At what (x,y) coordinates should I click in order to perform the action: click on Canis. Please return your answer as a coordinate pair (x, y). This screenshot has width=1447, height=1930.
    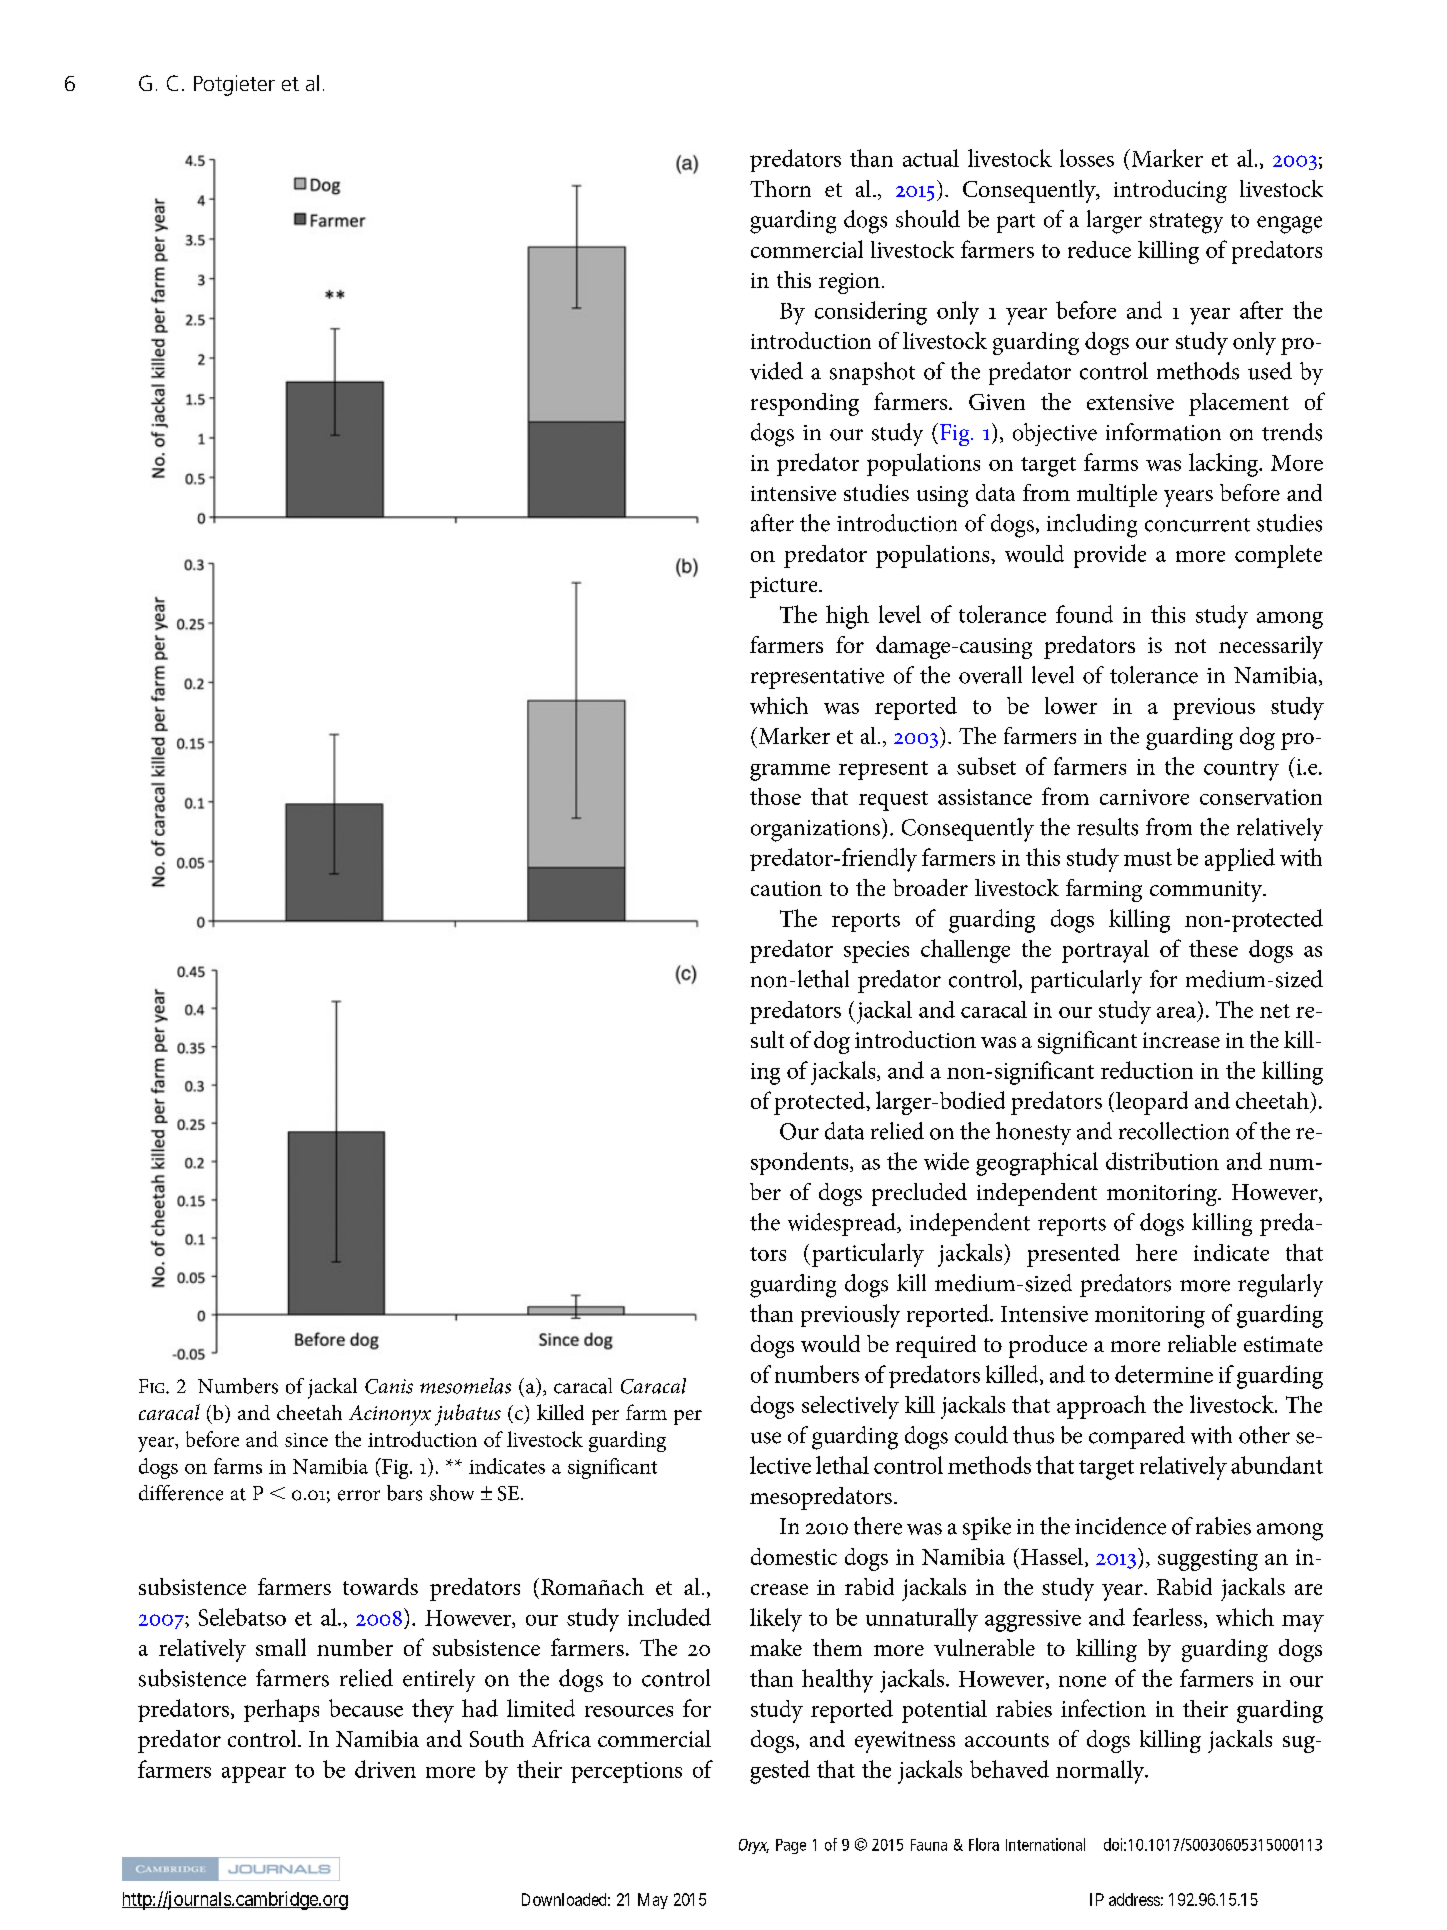
    Looking at the image, I should click on (389, 1386).
